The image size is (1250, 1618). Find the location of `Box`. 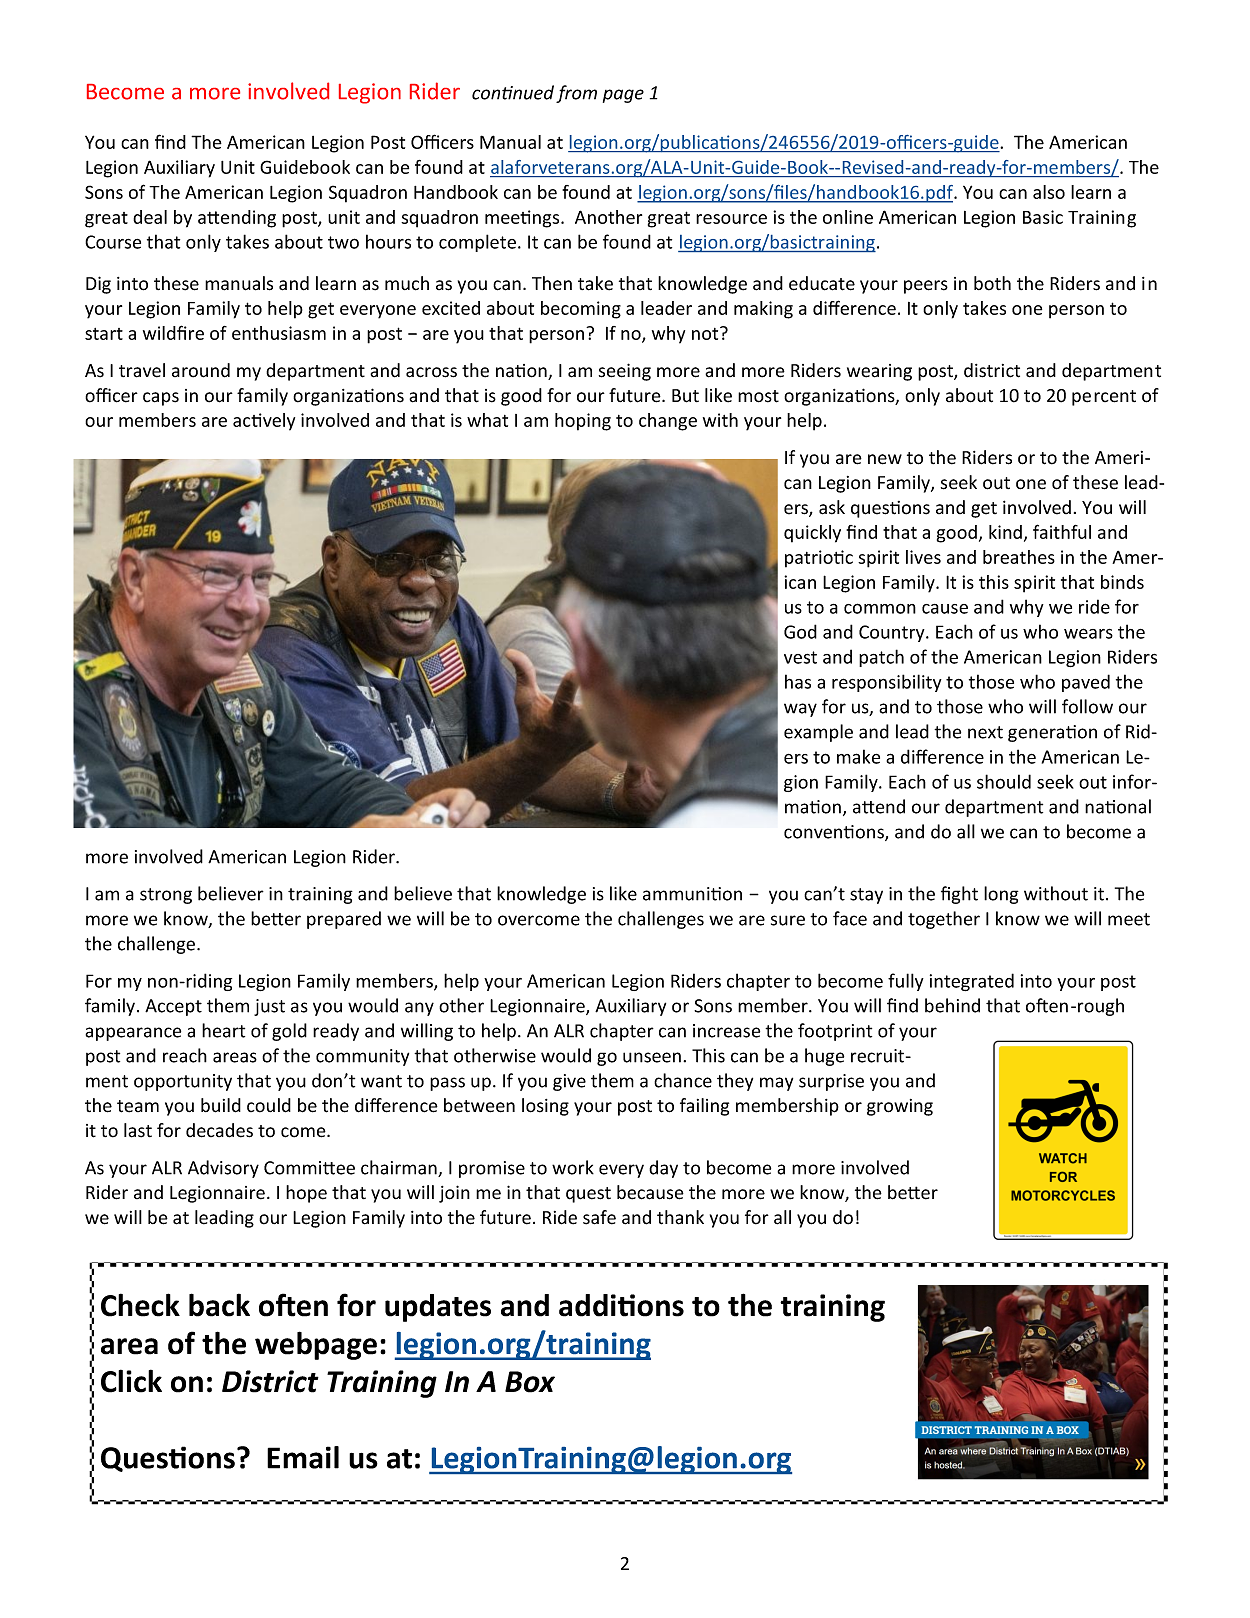

Box is located at coordinates (530, 1382).
